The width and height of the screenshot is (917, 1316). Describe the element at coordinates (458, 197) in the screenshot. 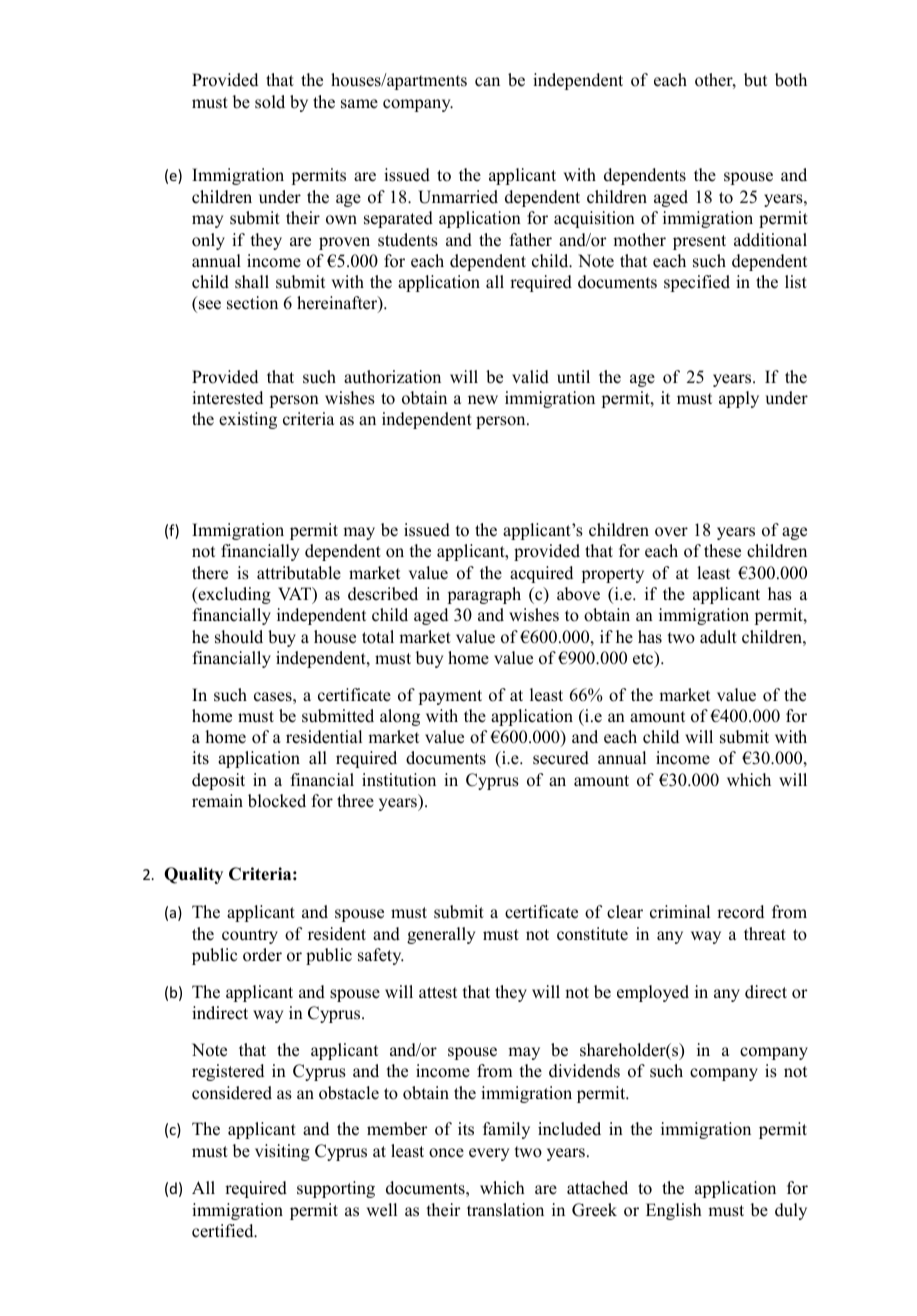

I see `Unmarried` at that location.
